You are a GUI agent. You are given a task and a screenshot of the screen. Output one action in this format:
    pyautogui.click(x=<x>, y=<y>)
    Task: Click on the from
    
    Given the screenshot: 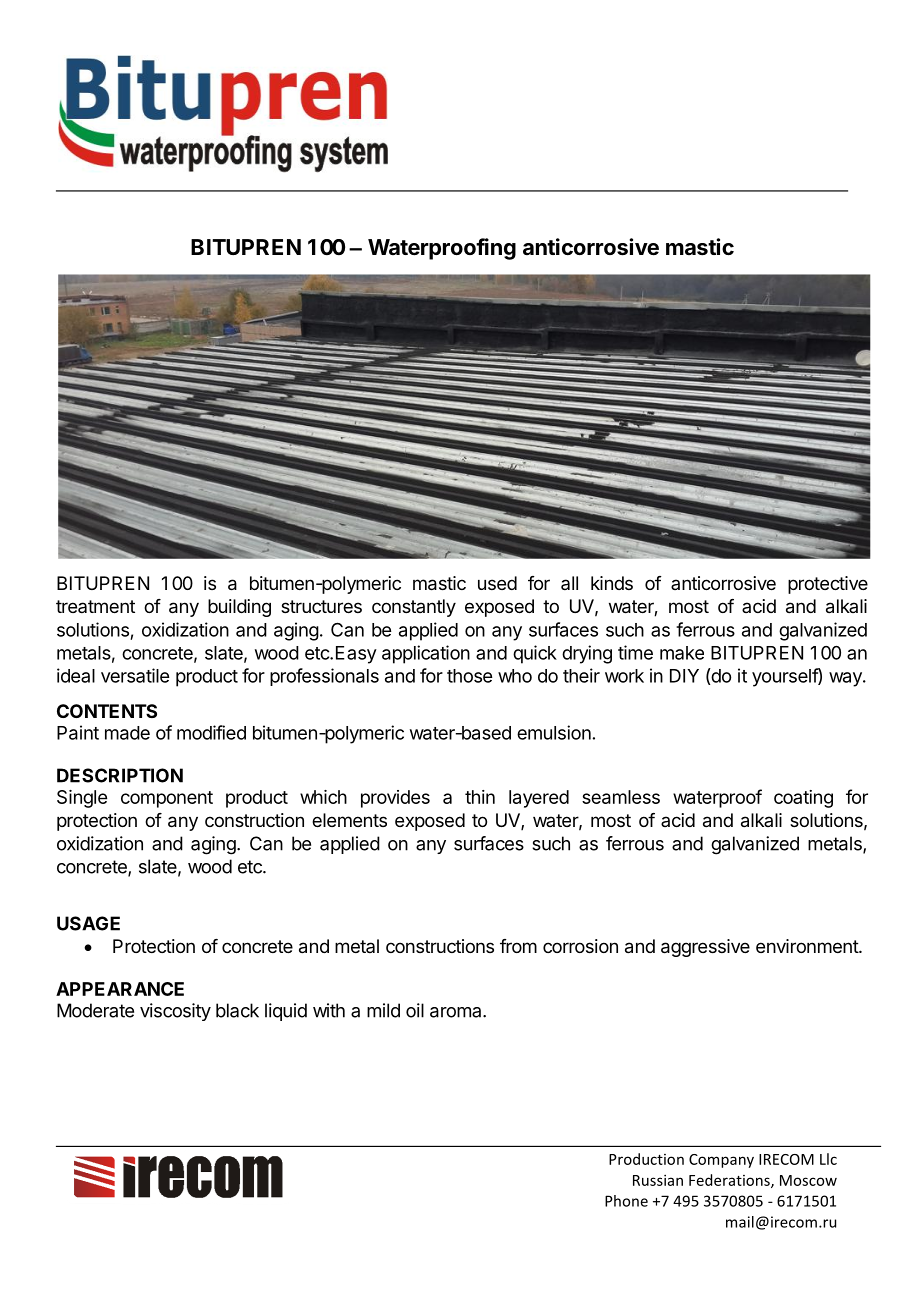 What is the action you would take?
    pyautogui.click(x=518, y=946)
